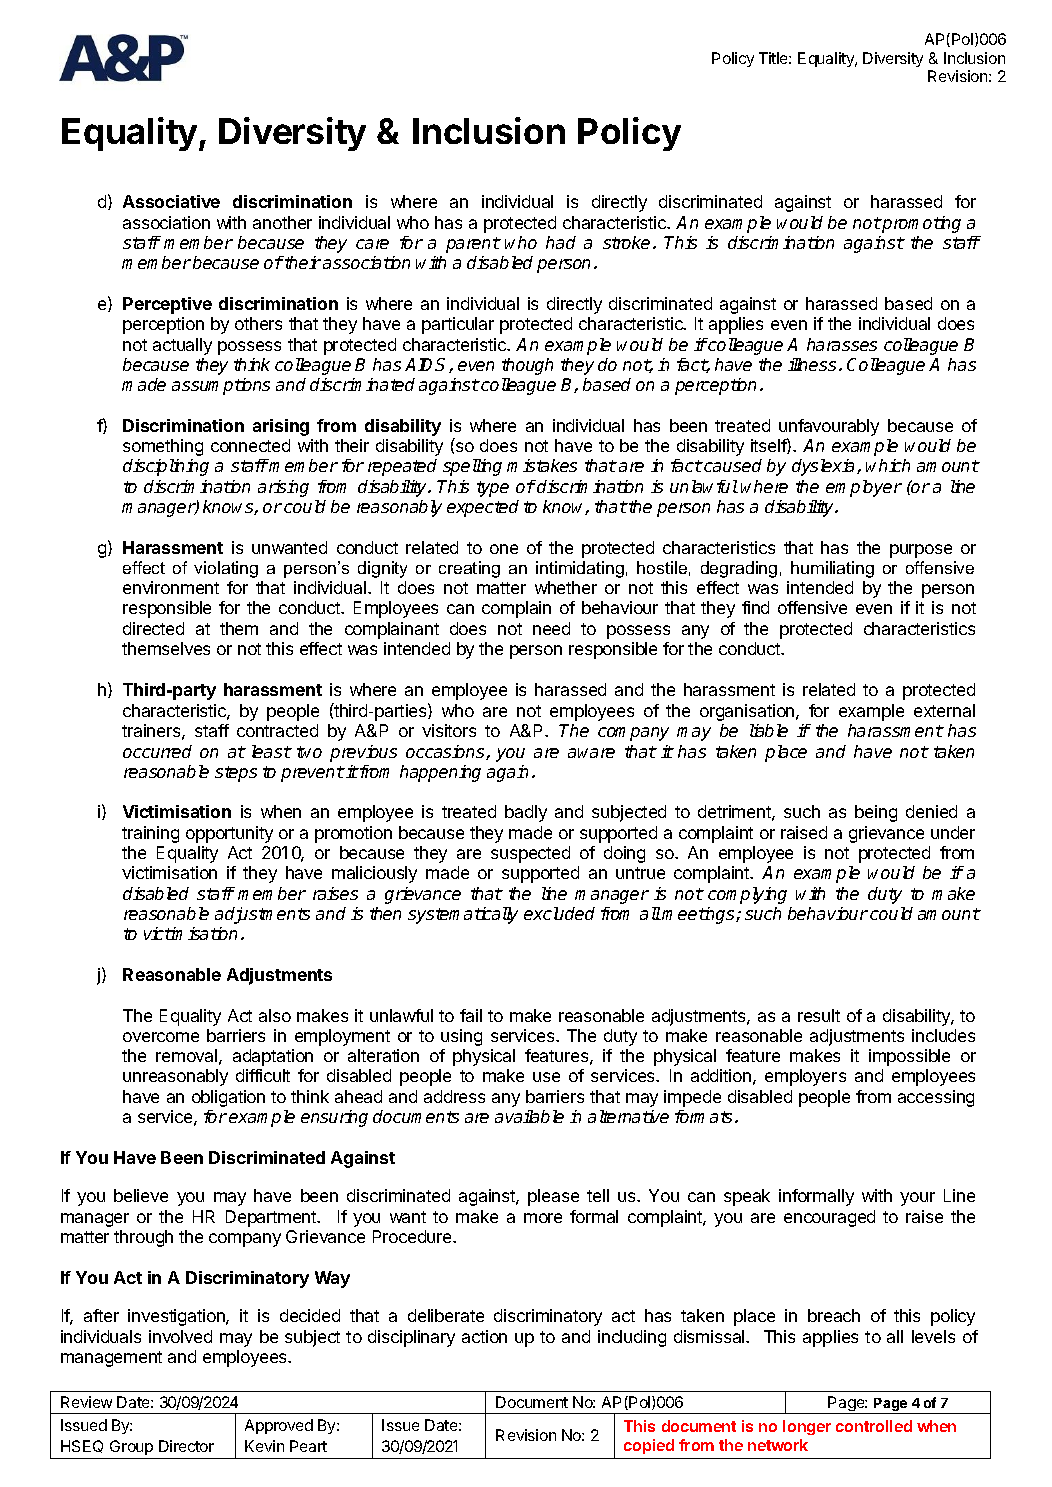  I want to click on had, so click(561, 242).
